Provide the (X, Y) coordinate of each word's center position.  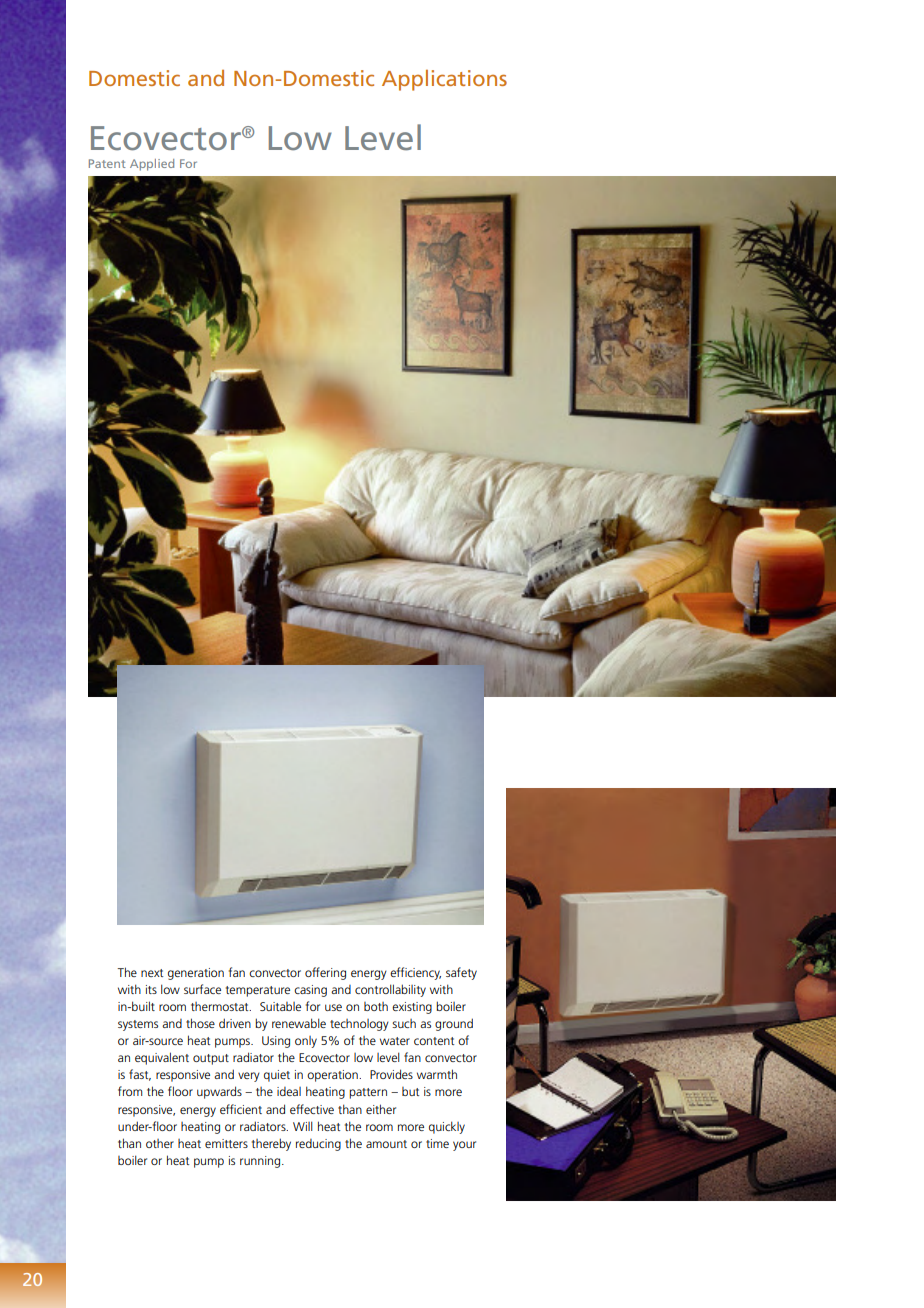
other (160, 1143)
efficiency (415, 973)
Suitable (280, 1006)
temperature (258, 991)
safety (461, 973)
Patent (107, 163)
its (151, 989)
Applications (444, 80)
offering (325, 973)
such (404, 1023)
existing (412, 1008)
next (152, 973)
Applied (152, 165)
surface (202, 989)
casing (310, 991)
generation (196, 974)
